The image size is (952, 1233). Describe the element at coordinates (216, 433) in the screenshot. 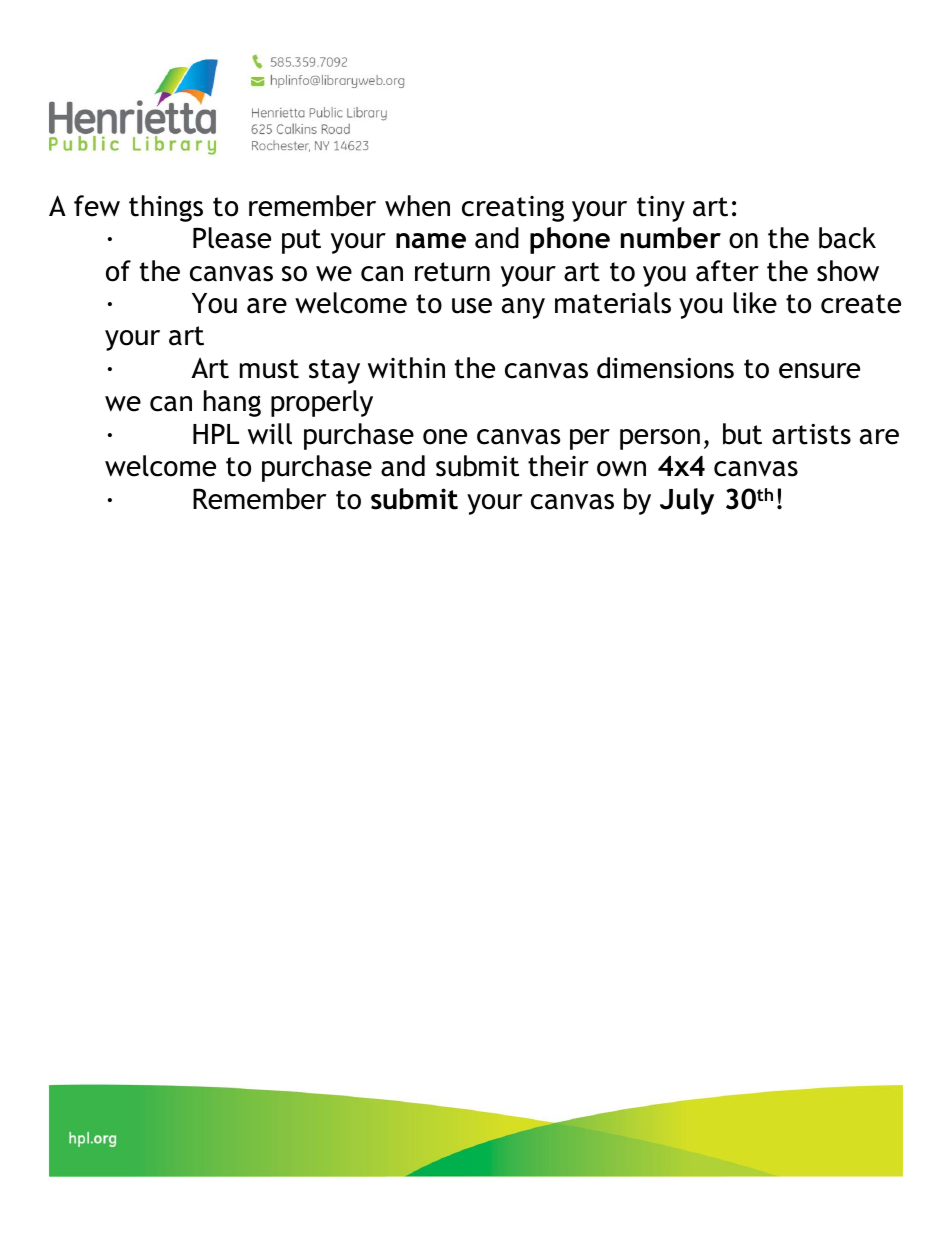

I see `HPL` at that location.
